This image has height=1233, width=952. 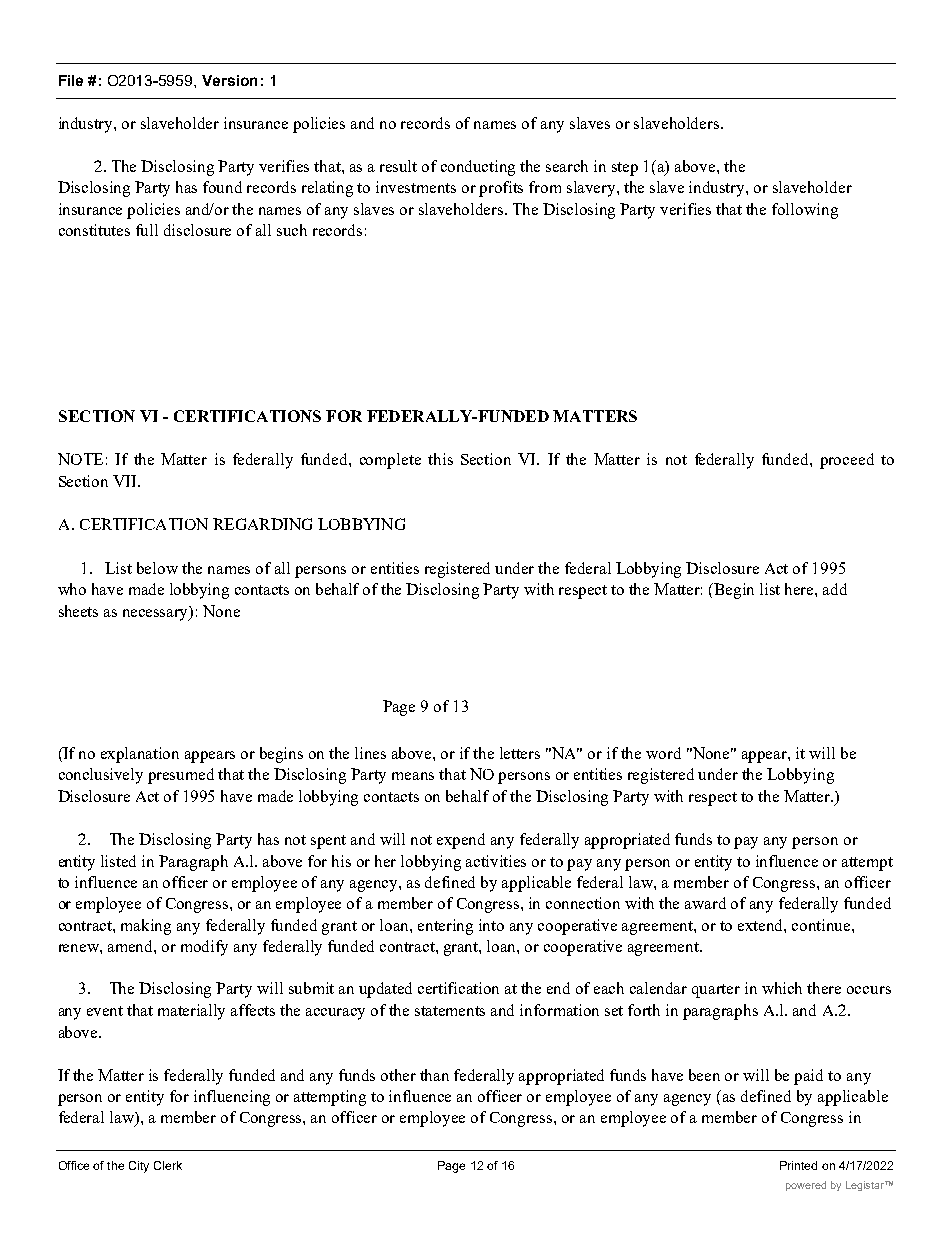 What do you see at coordinates (491, 925) in the image?
I see `into` at bounding box center [491, 925].
